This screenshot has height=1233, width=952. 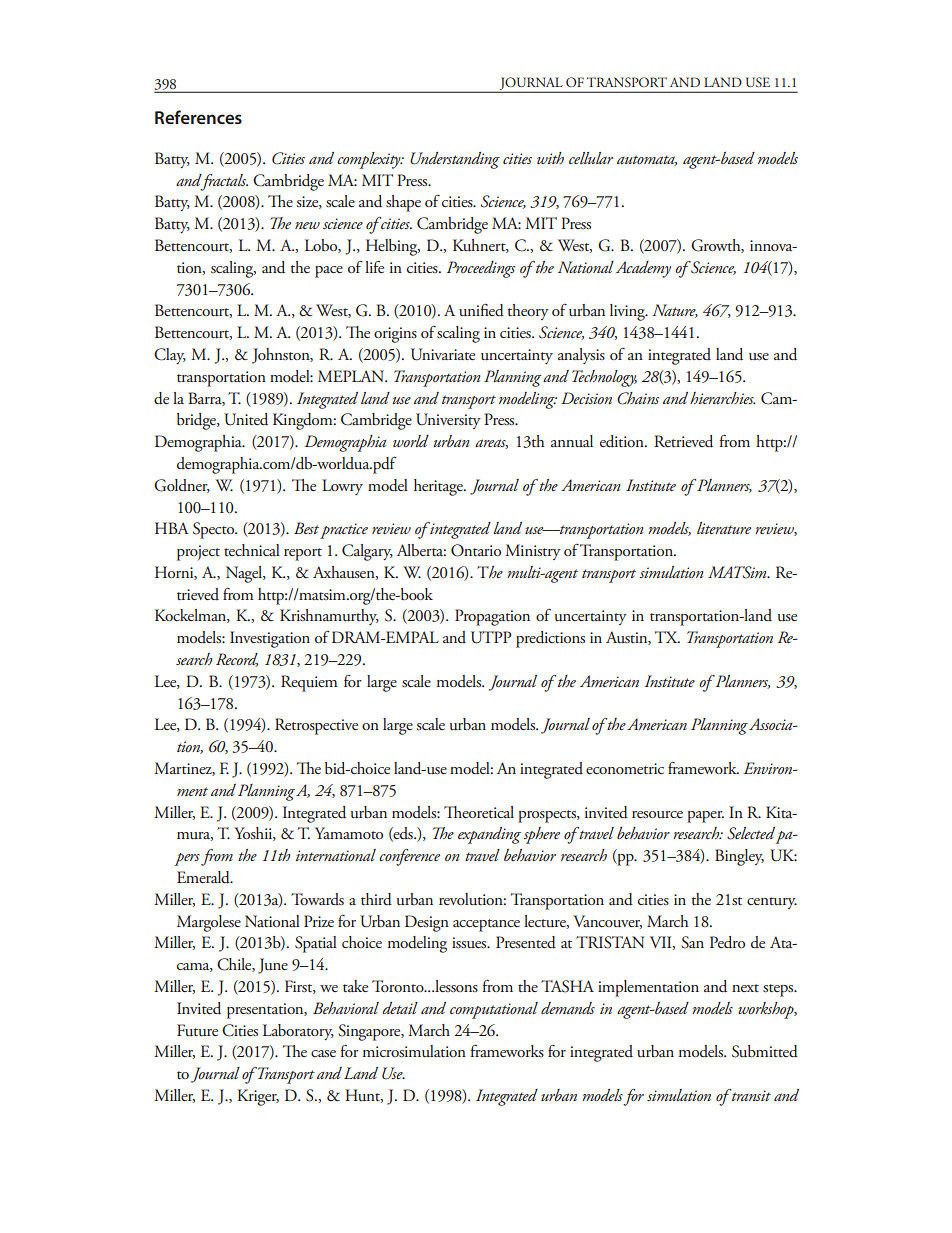 What do you see at coordinates (252, 550) in the screenshot?
I see `technical` at bounding box center [252, 550].
